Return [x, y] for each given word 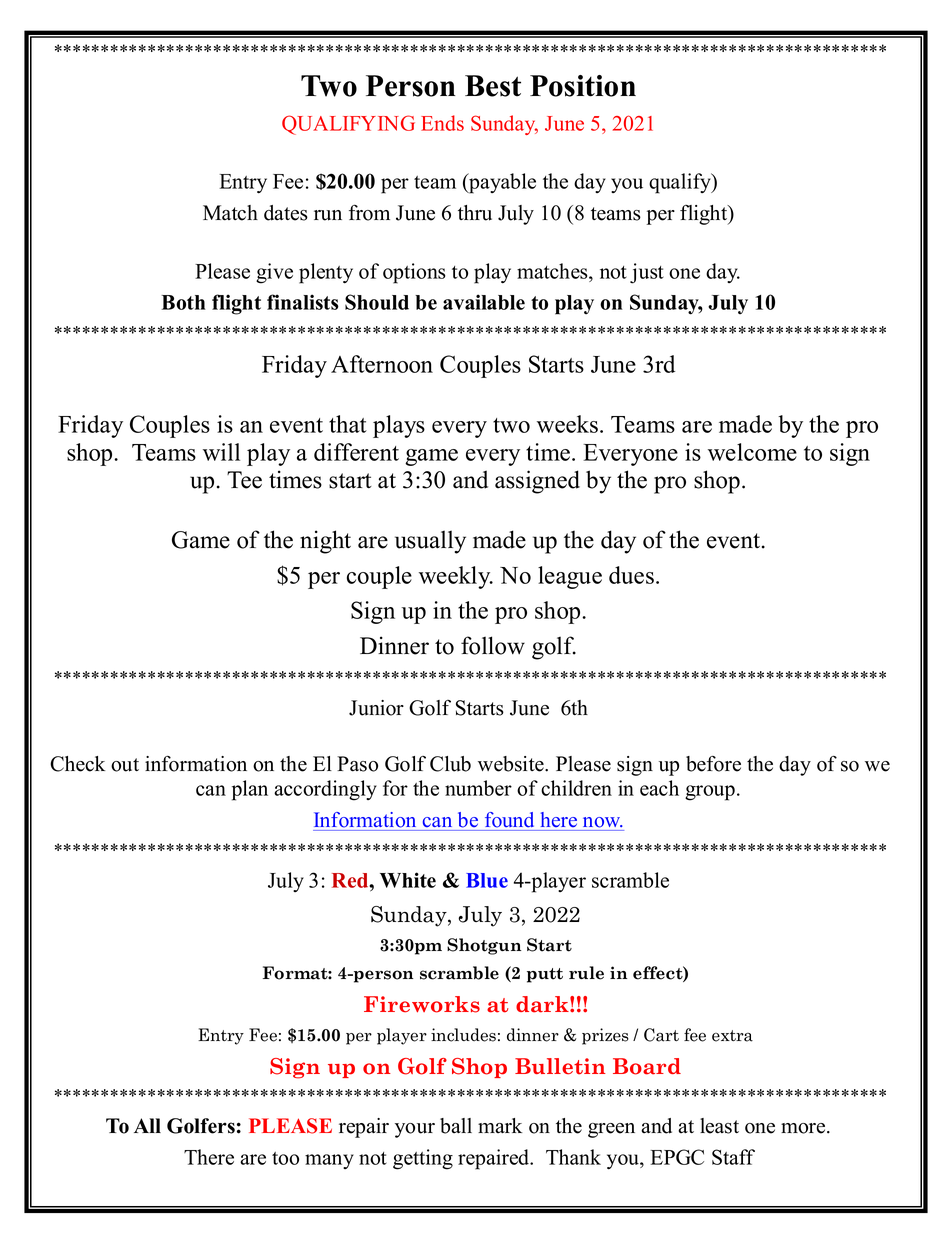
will [221, 452]
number [478, 788]
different [356, 452]
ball [456, 1126]
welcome [752, 452]
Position [583, 86]
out [125, 765]
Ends [442, 123]
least [719, 1126]
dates [286, 213]
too [285, 1158]
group [710, 793]
